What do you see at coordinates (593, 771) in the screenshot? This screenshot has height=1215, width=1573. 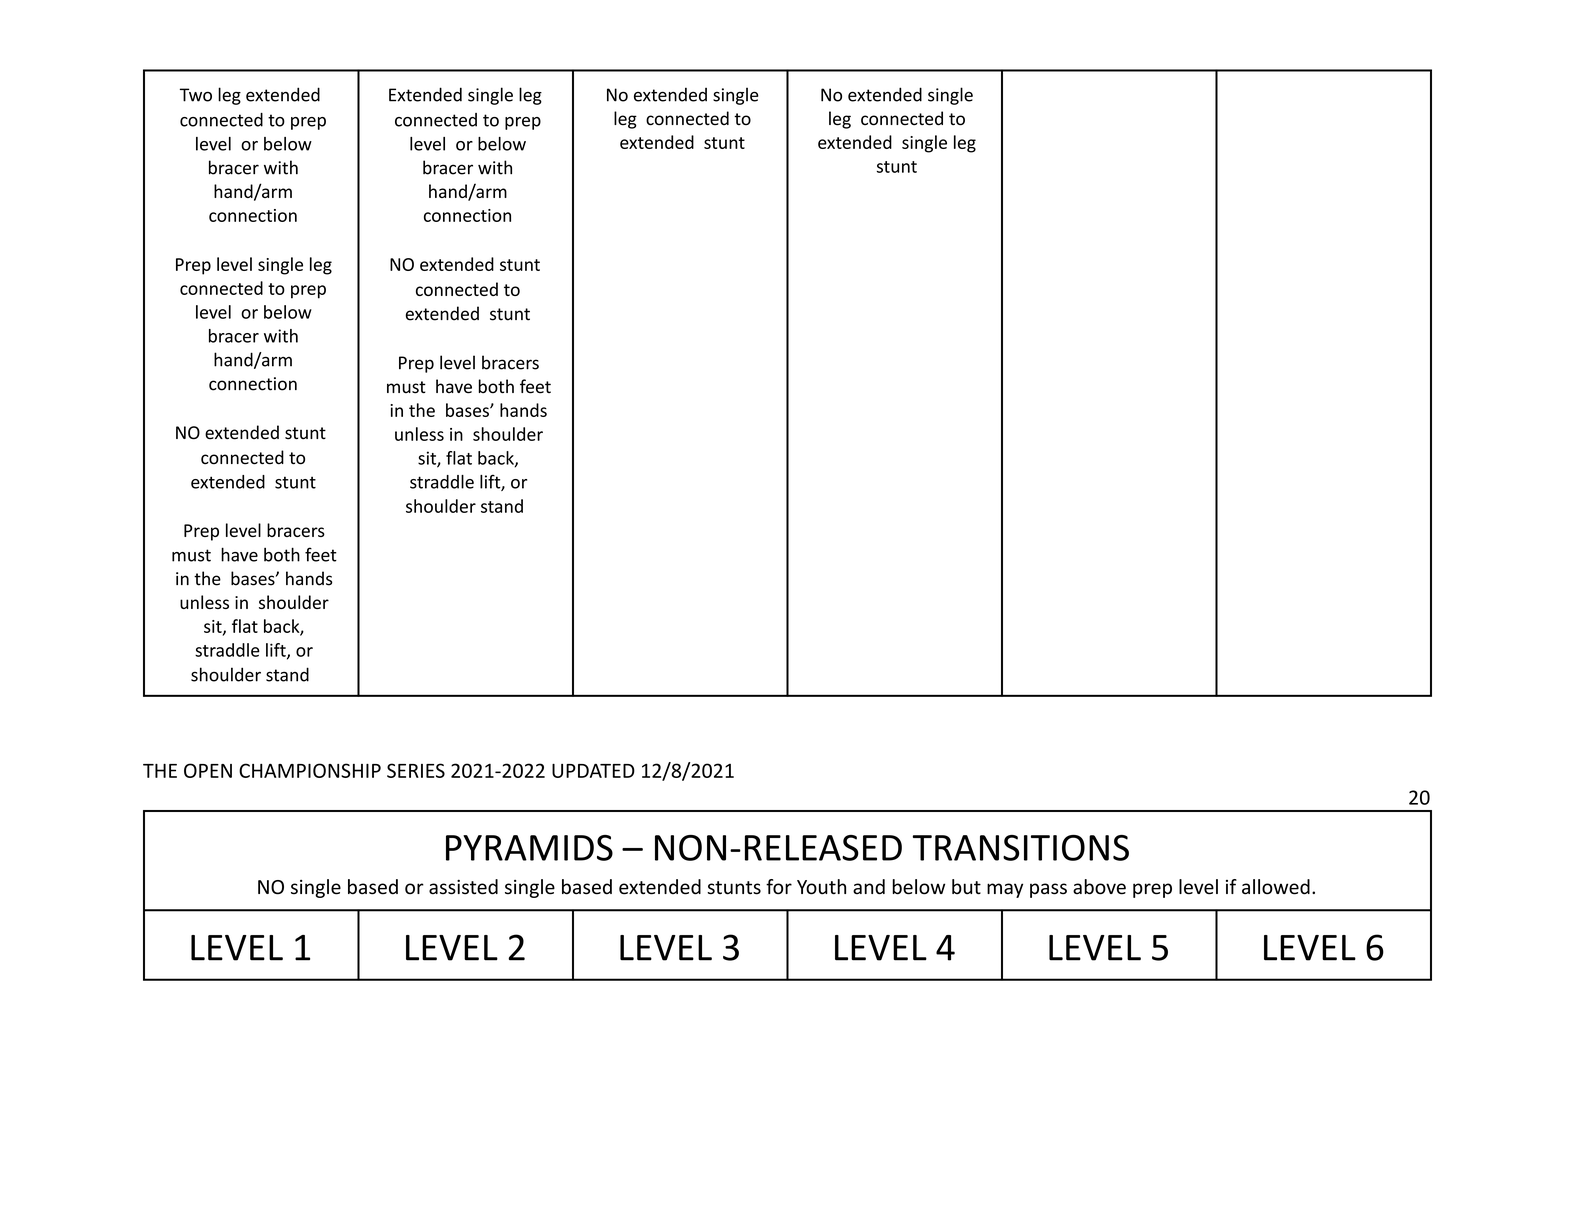 I see `UPDATED` at bounding box center [593, 771].
